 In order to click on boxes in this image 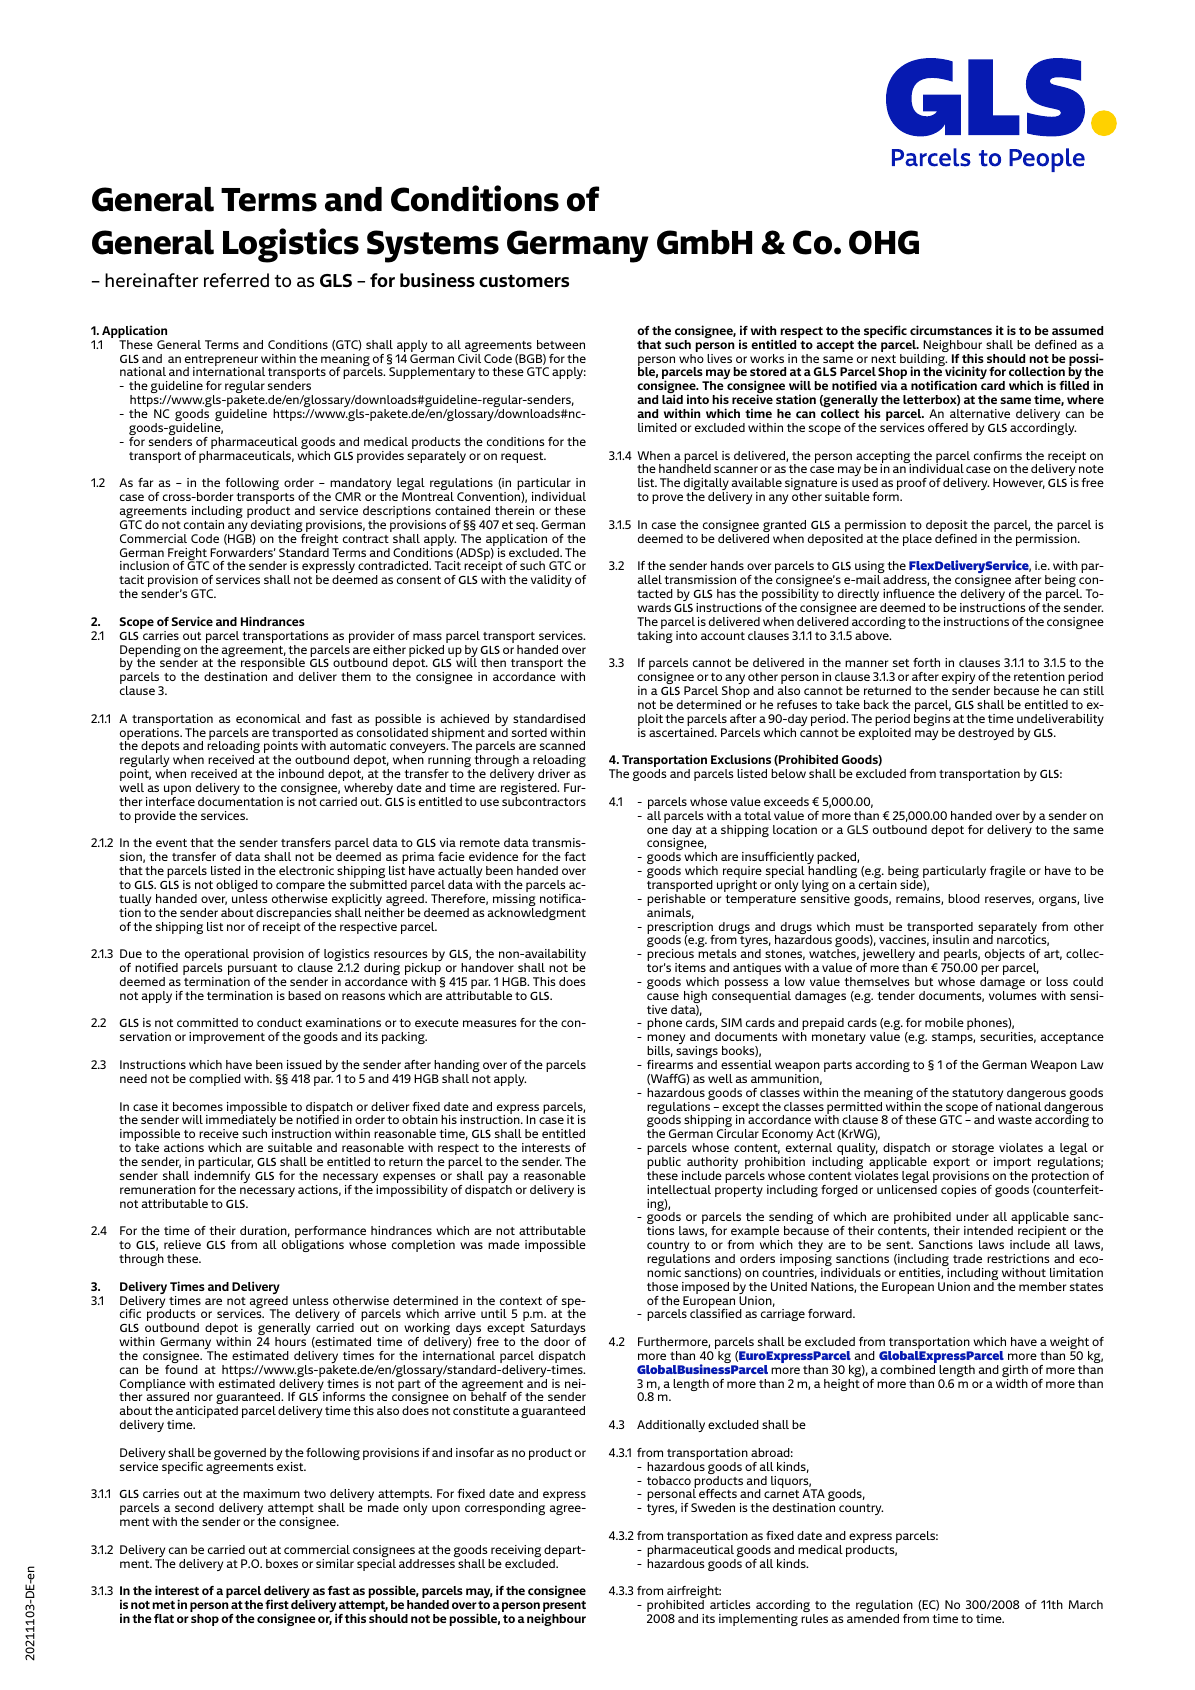, I will do `click(282, 1563)`.
